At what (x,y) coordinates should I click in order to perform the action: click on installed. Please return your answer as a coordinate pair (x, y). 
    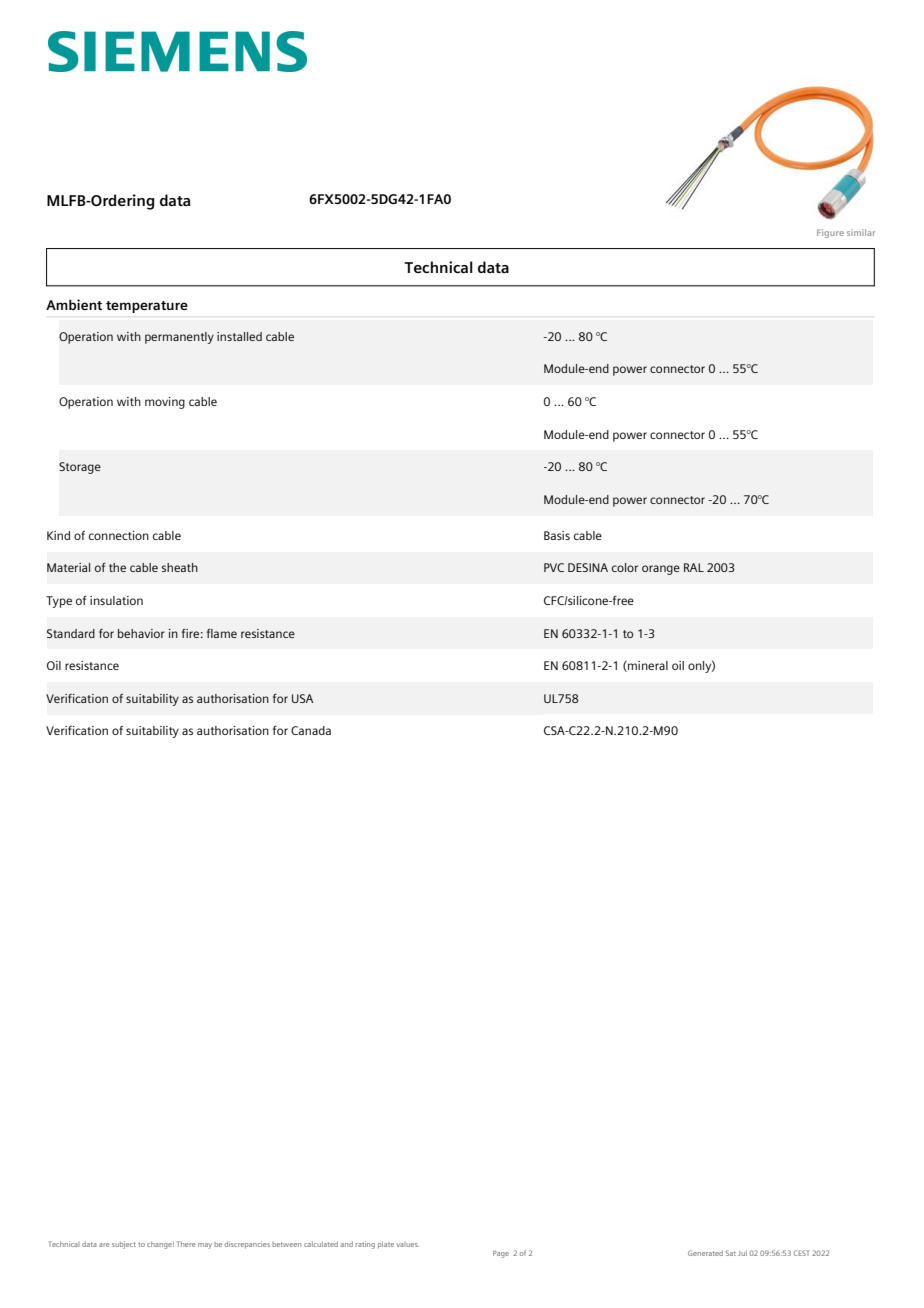
    Looking at the image, I should click on (239, 336).
